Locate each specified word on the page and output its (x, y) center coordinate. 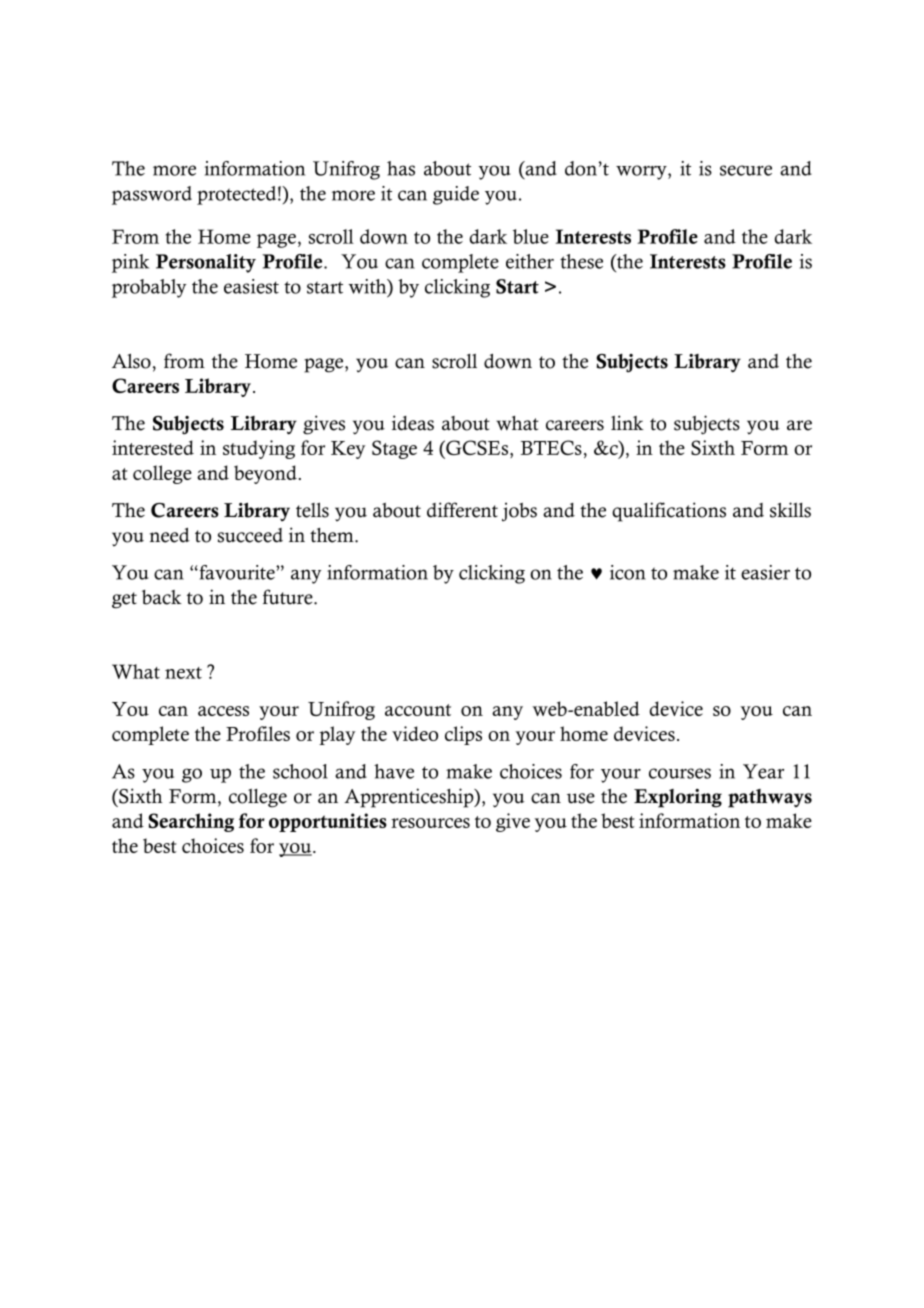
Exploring (678, 798)
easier (765, 572)
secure (746, 170)
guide (456, 195)
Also (131, 361)
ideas (413, 423)
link (627, 422)
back (162, 597)
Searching (191, 822)
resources (430, 823)
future (289, 597)
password (152, 195)
